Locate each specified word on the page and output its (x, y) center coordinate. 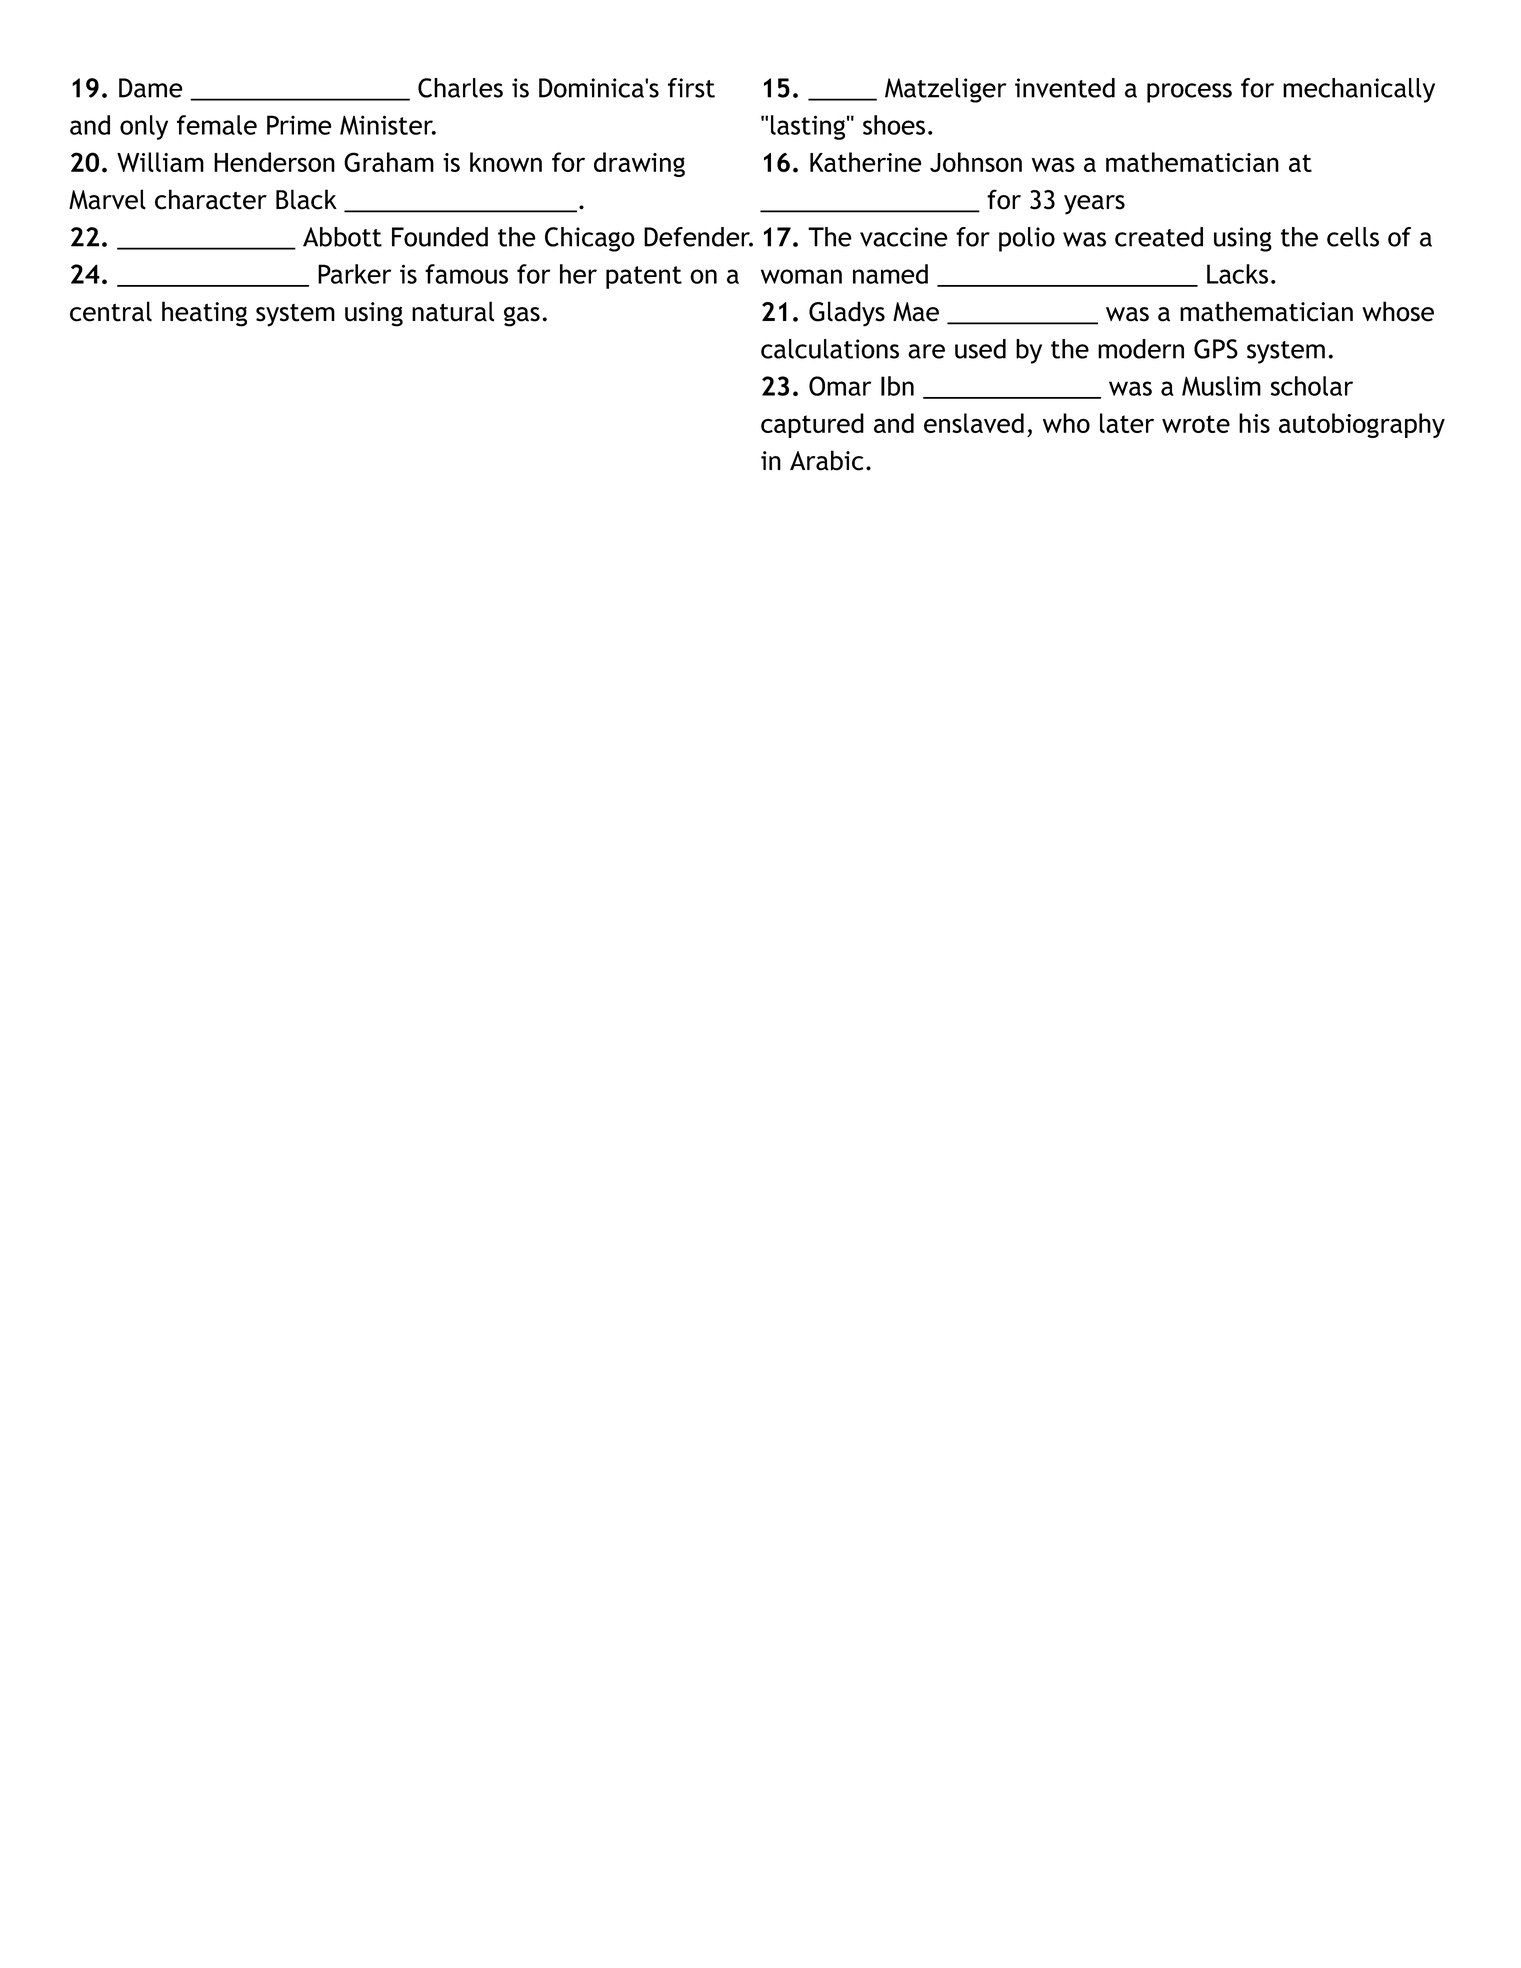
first (691, 88)
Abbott (342, 237)
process (1189, 93)
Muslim (1221, 386)
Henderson (274, 162)
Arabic (826, 460)
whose (1398, 311)
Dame (151, 88)
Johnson (976, 162)
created (1159, 237)
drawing (639, 164)
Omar (840, 386)
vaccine (904, 237)
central (111, 311)
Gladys (847, 314)
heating (204, 314)
